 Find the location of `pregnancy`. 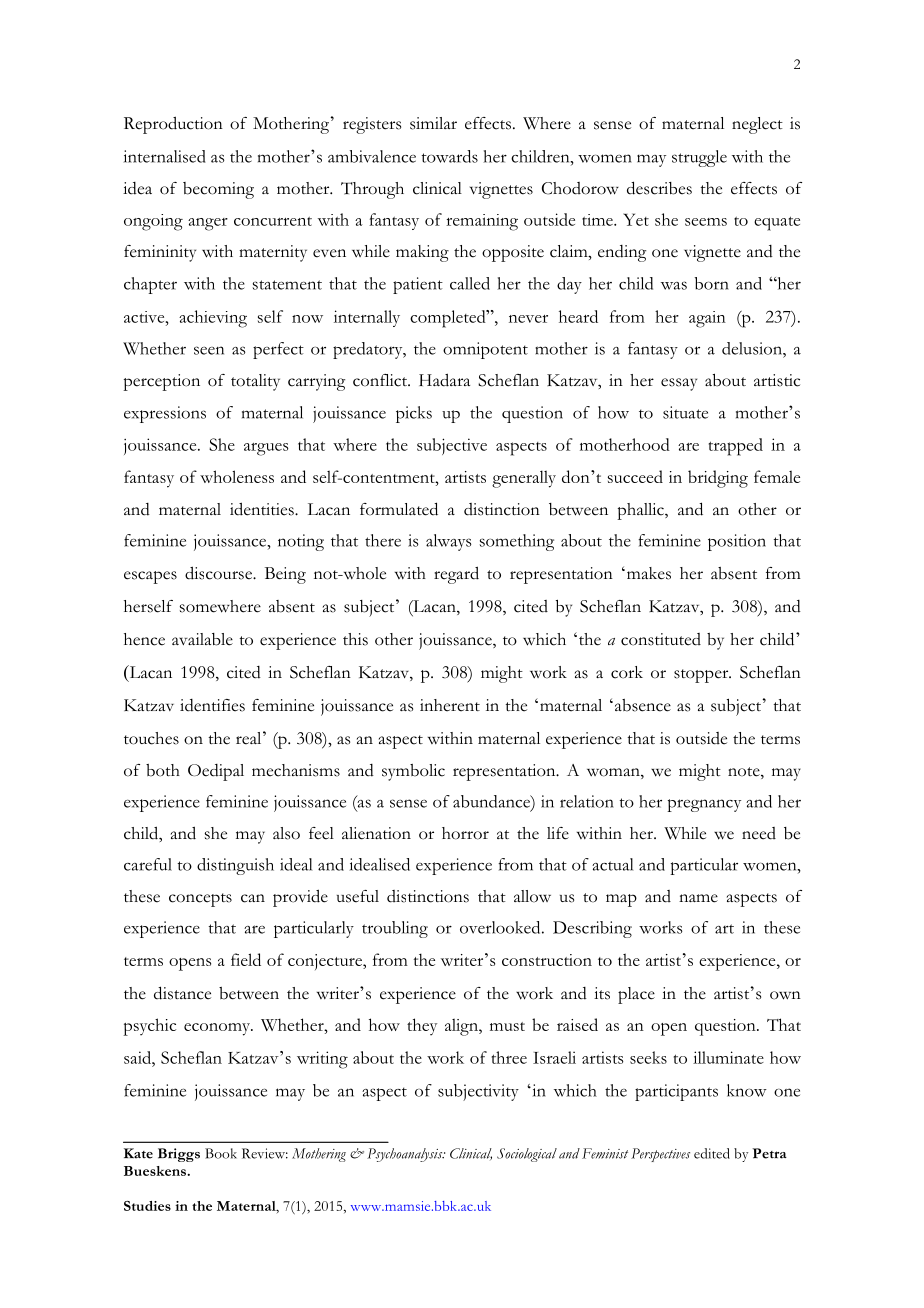

pregnancy is located at coordinates (704, 805).
